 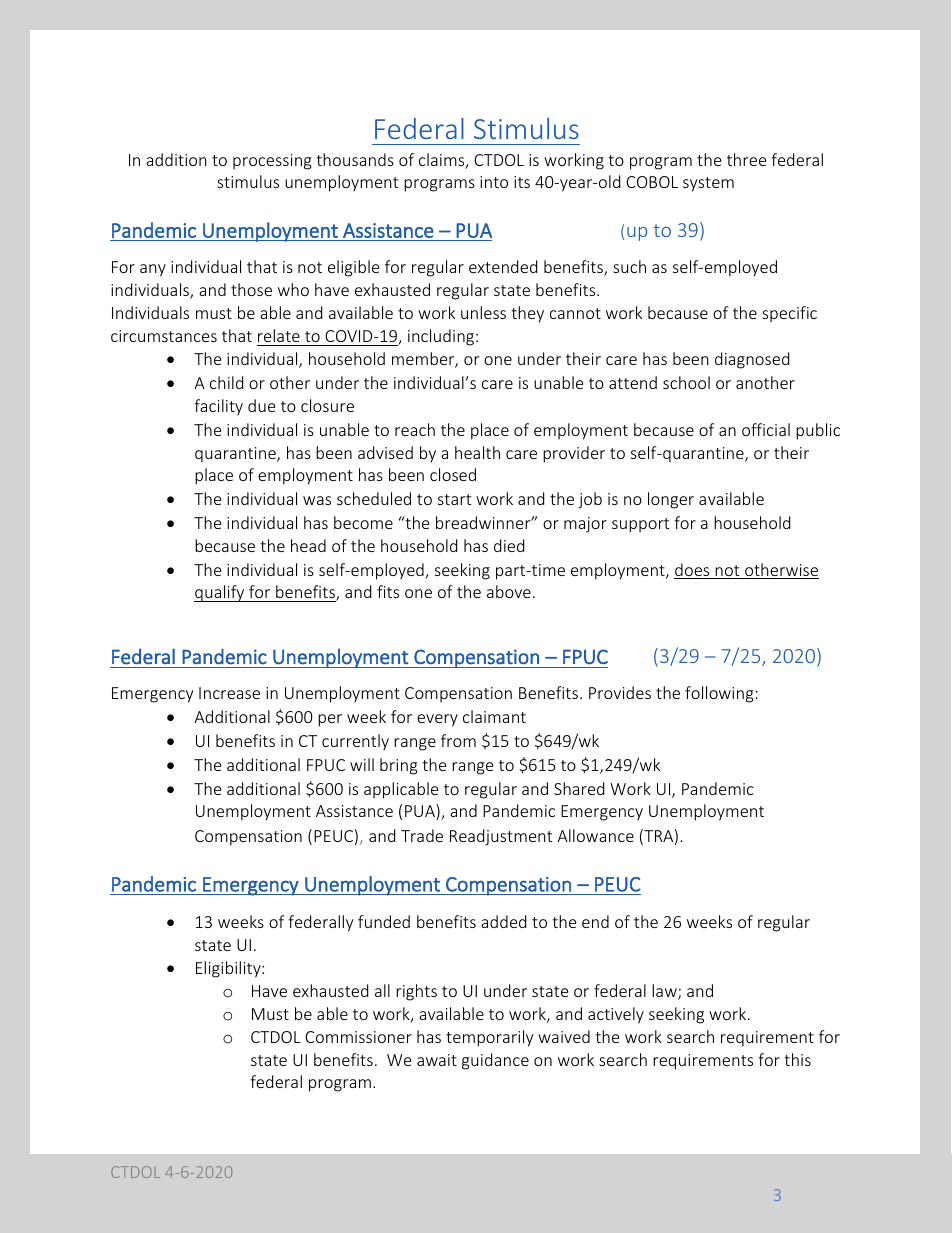 What do you see at coordinates (229, 969) in the page?
I see `Eligibility` at bounding box center [229, 969].
